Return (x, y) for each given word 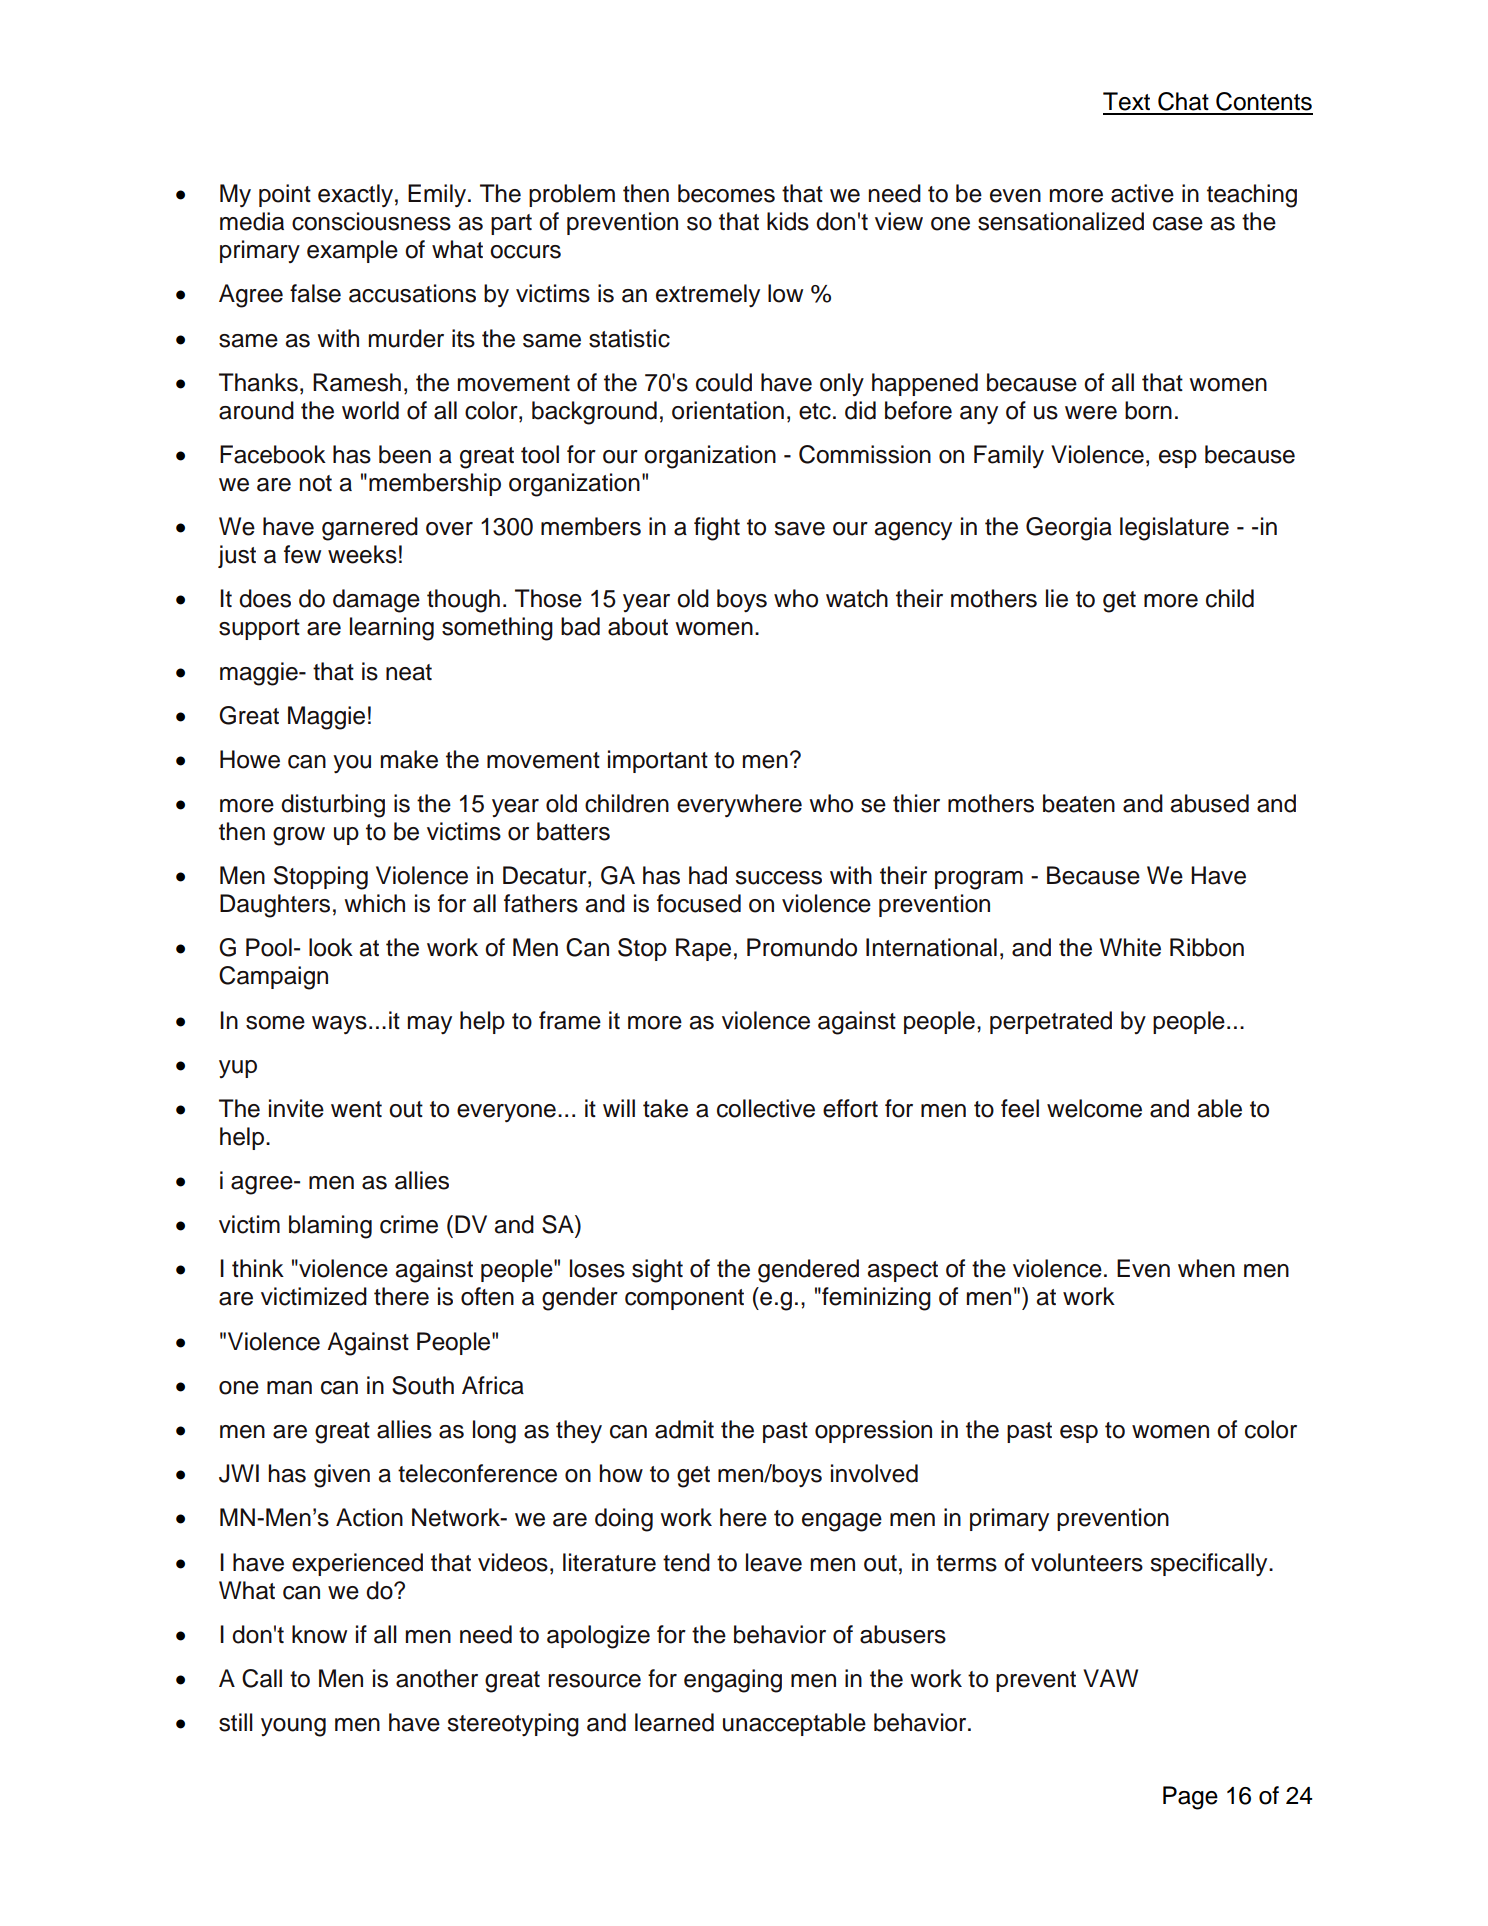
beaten (1079, 803)
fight (717, 529)
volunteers (1087, 1562)
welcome (1094, 1108)
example (352, 251)
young (293, 1727)
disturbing (333, 806)
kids (788, 221)
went (356, 1109)
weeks (362, 554)
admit (684, 1429)
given (342, 1476)
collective (766, 1108)
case (1178, 224)
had (708, 875)
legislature (1174, 529)
